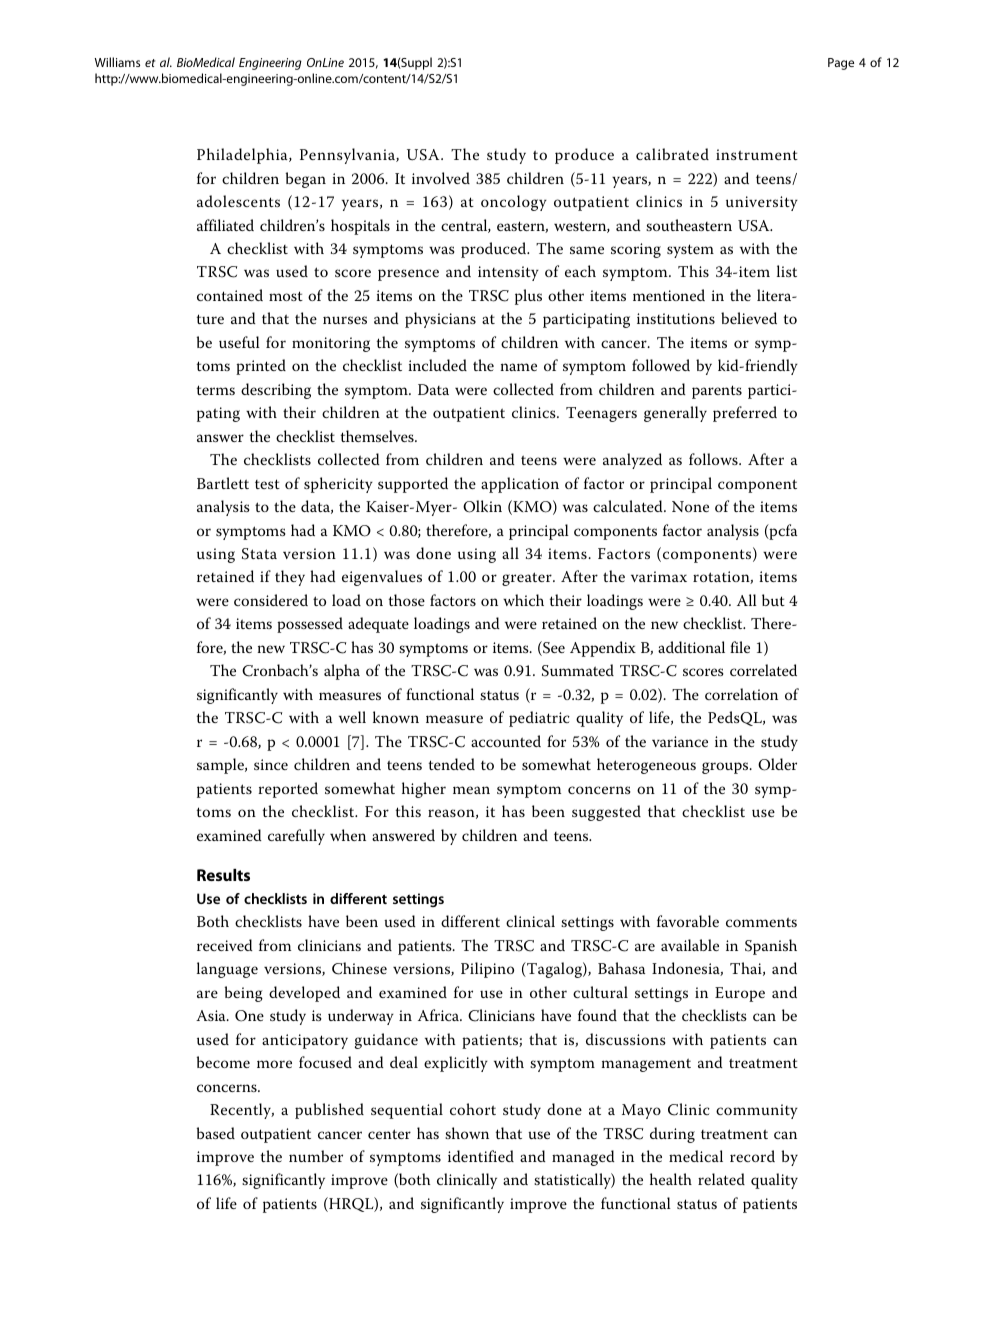 This screenshot has height=1326, width=994. Describe the element at coordinates (481, 1156) in the screenshot. I see `identified` at that location.
